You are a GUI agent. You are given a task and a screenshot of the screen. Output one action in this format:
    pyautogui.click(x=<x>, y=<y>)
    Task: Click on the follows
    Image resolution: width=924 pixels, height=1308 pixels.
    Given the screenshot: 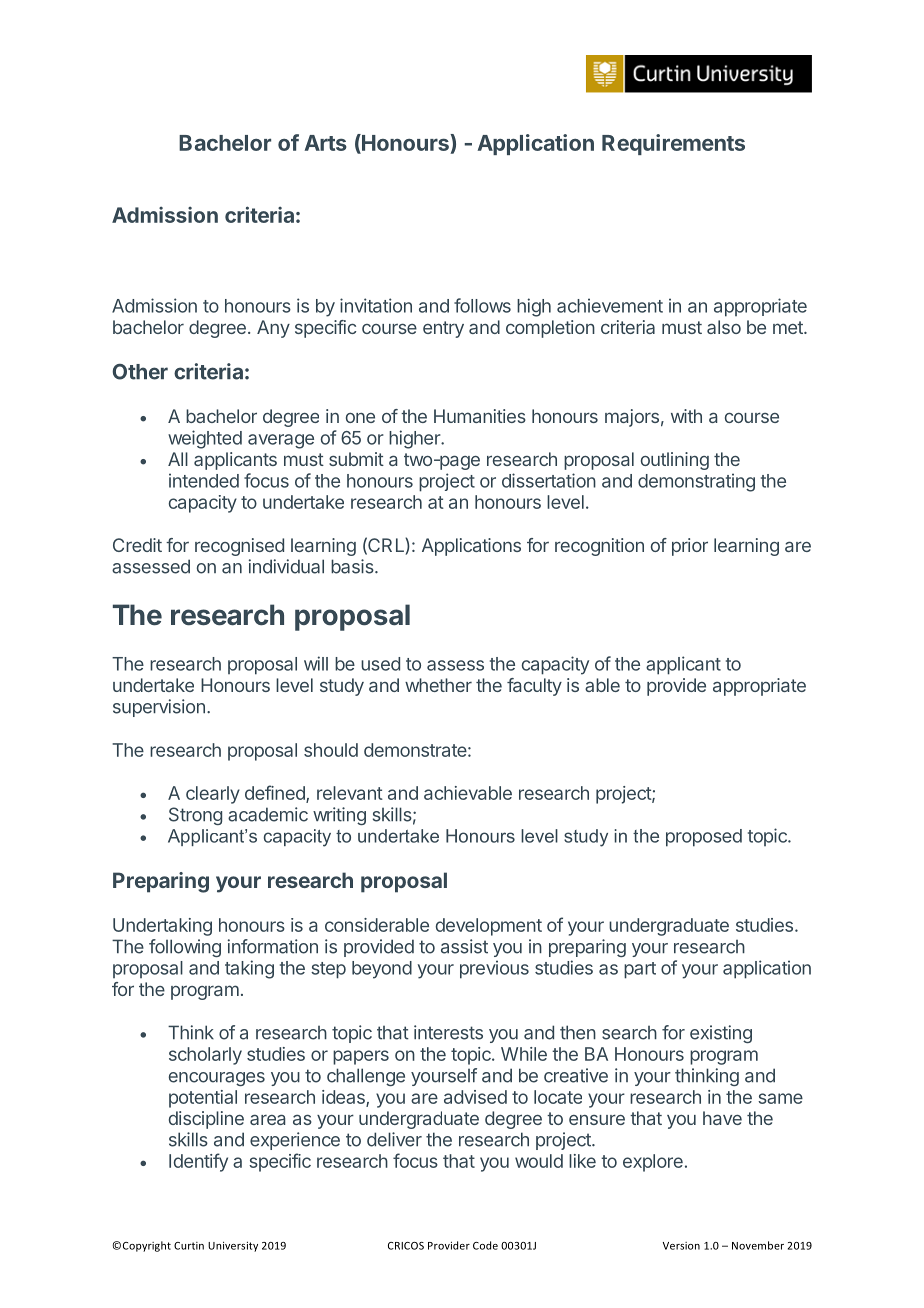 What is the action you would take?
    pyautogui.click(x=482, y=305)
